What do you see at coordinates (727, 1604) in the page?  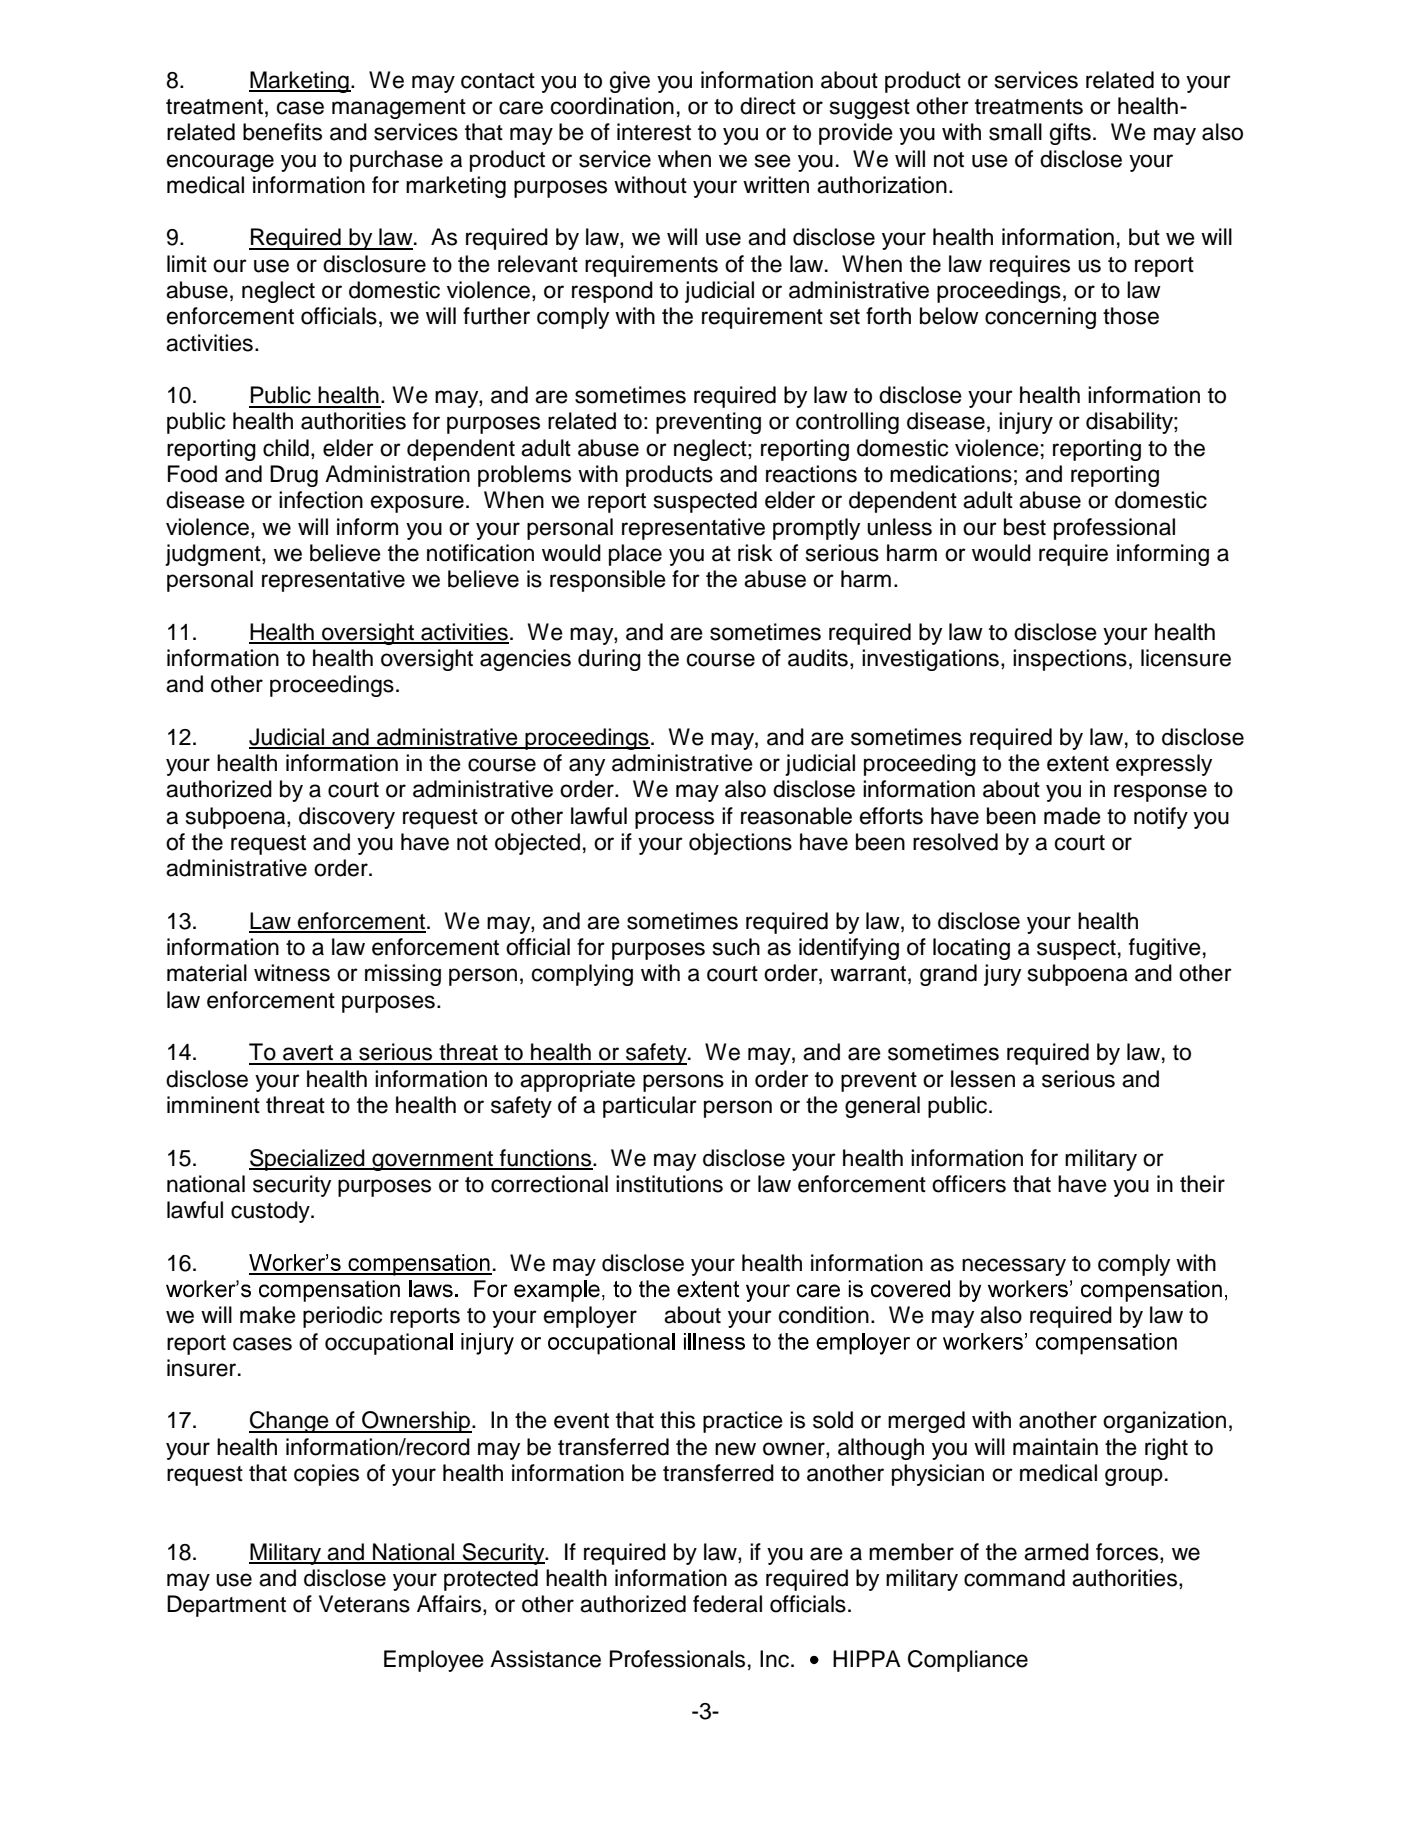 I see `federal` at bounding box center [727, 1604].
